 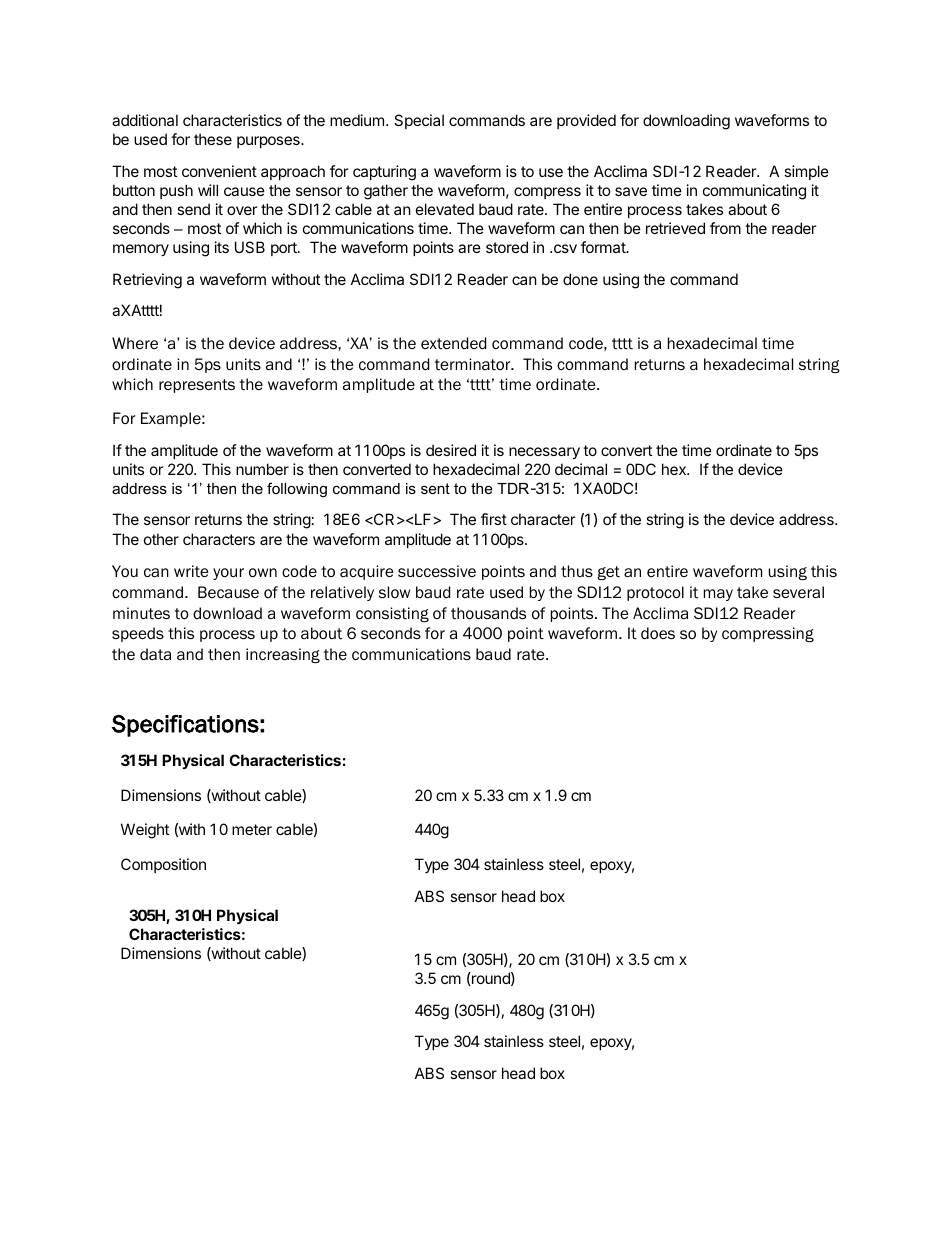 I want to click on Special, so click(x=419, y=121).
